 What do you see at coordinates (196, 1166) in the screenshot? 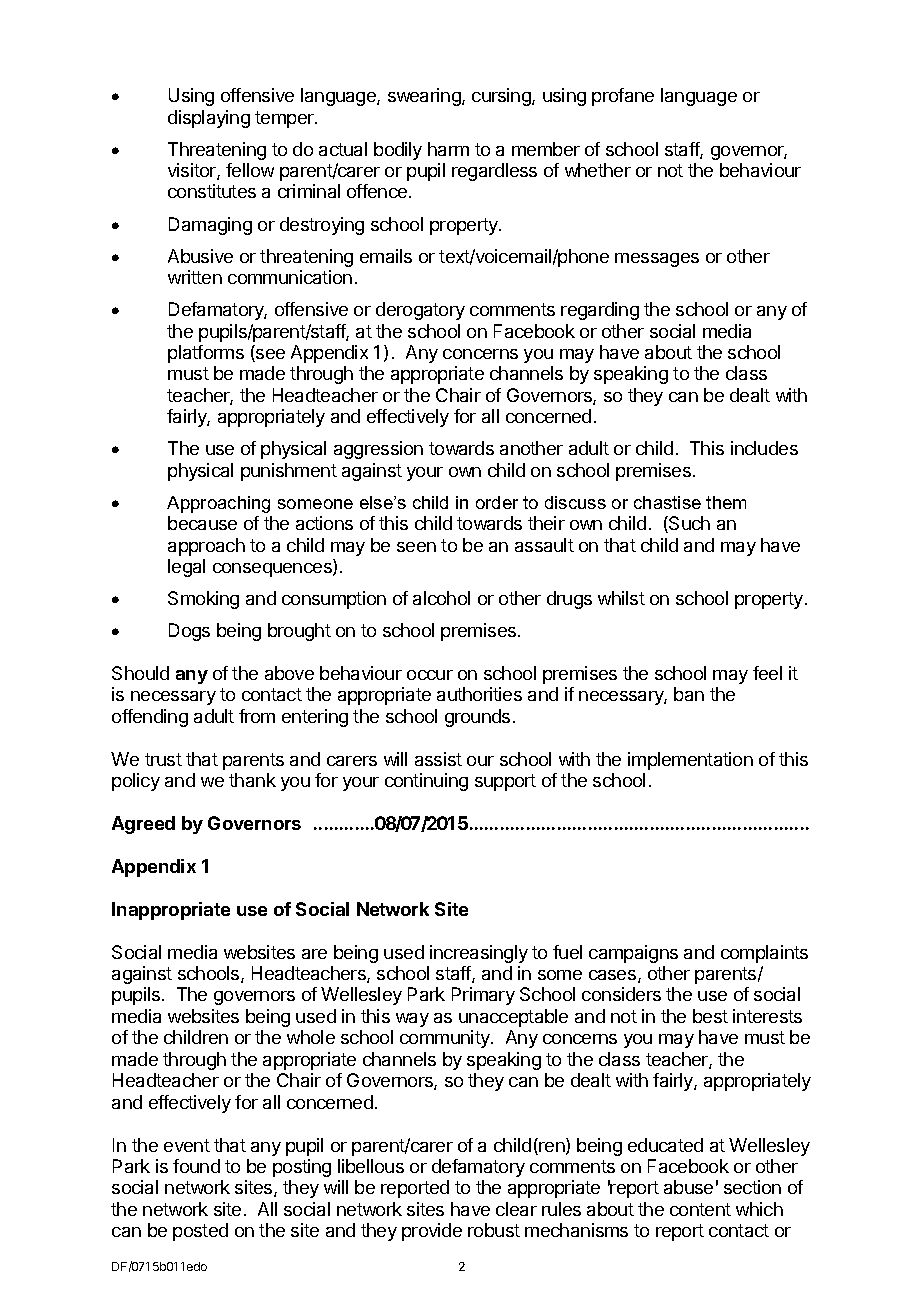
I see `found` at bounding box center [196, 1166].
